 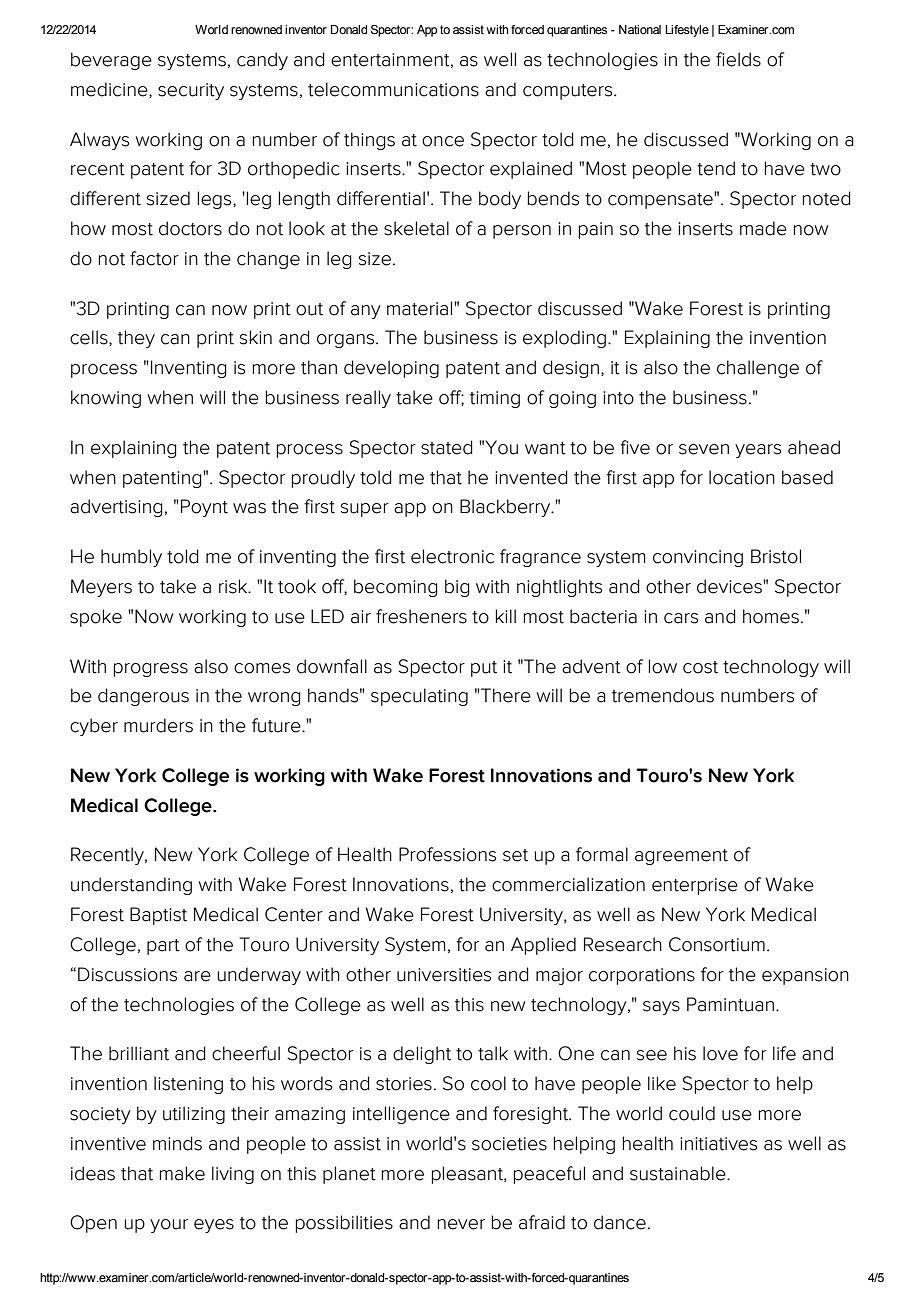 What do you see at coordinates (421, 616) in the page?
I see `fresheners` at bounding box center [421, 616].
